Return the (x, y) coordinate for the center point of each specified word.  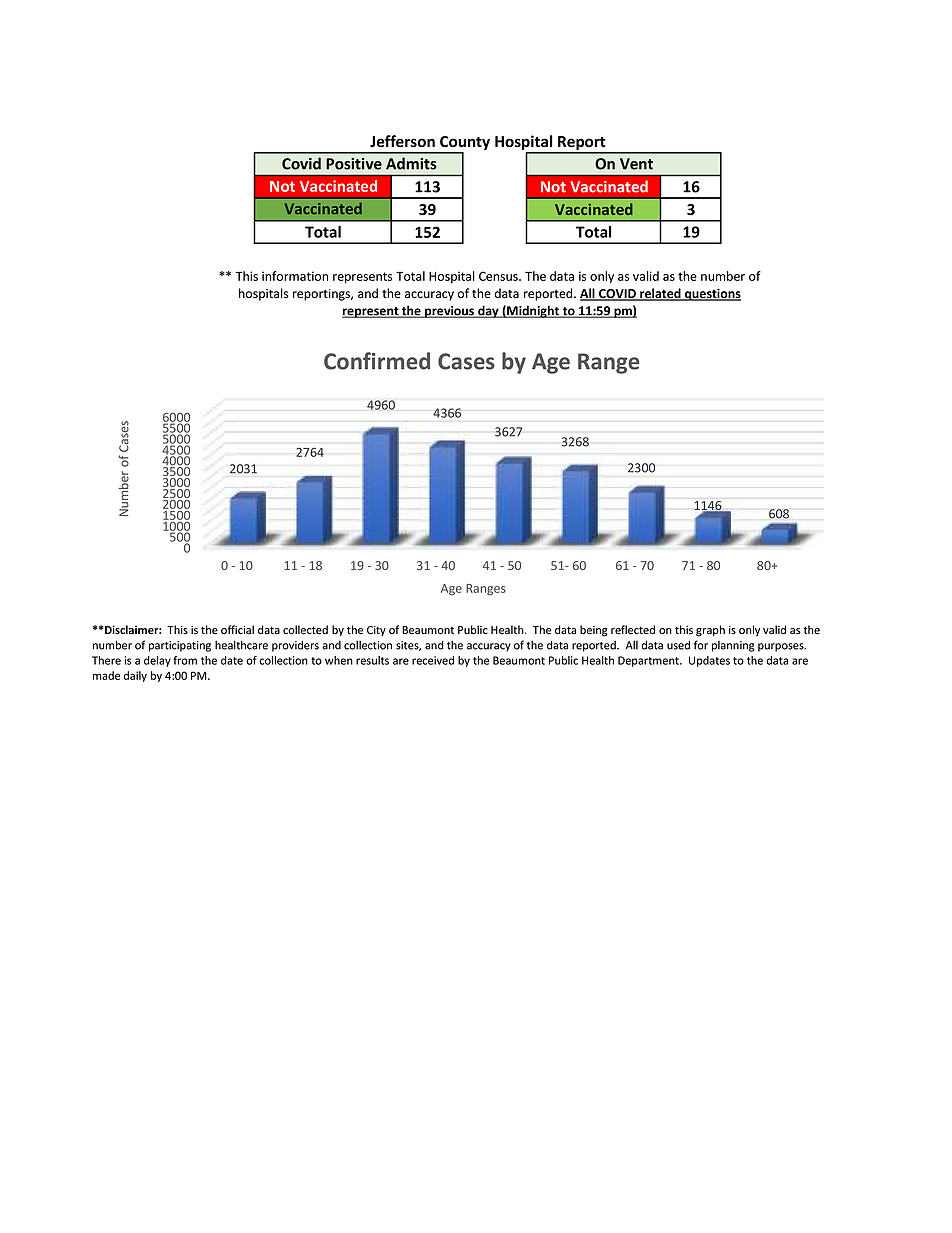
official (237, 629)
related (660, 294)
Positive (354, 164)
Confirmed (377, 361)
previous (450, 312)
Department (649, 661)
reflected (633, 630)
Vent (636, 164)
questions (712, 294)
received (433, 660)
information (295, 276)
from (185, 660)
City (376, 631)
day (488, 311)
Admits (411, 163)
